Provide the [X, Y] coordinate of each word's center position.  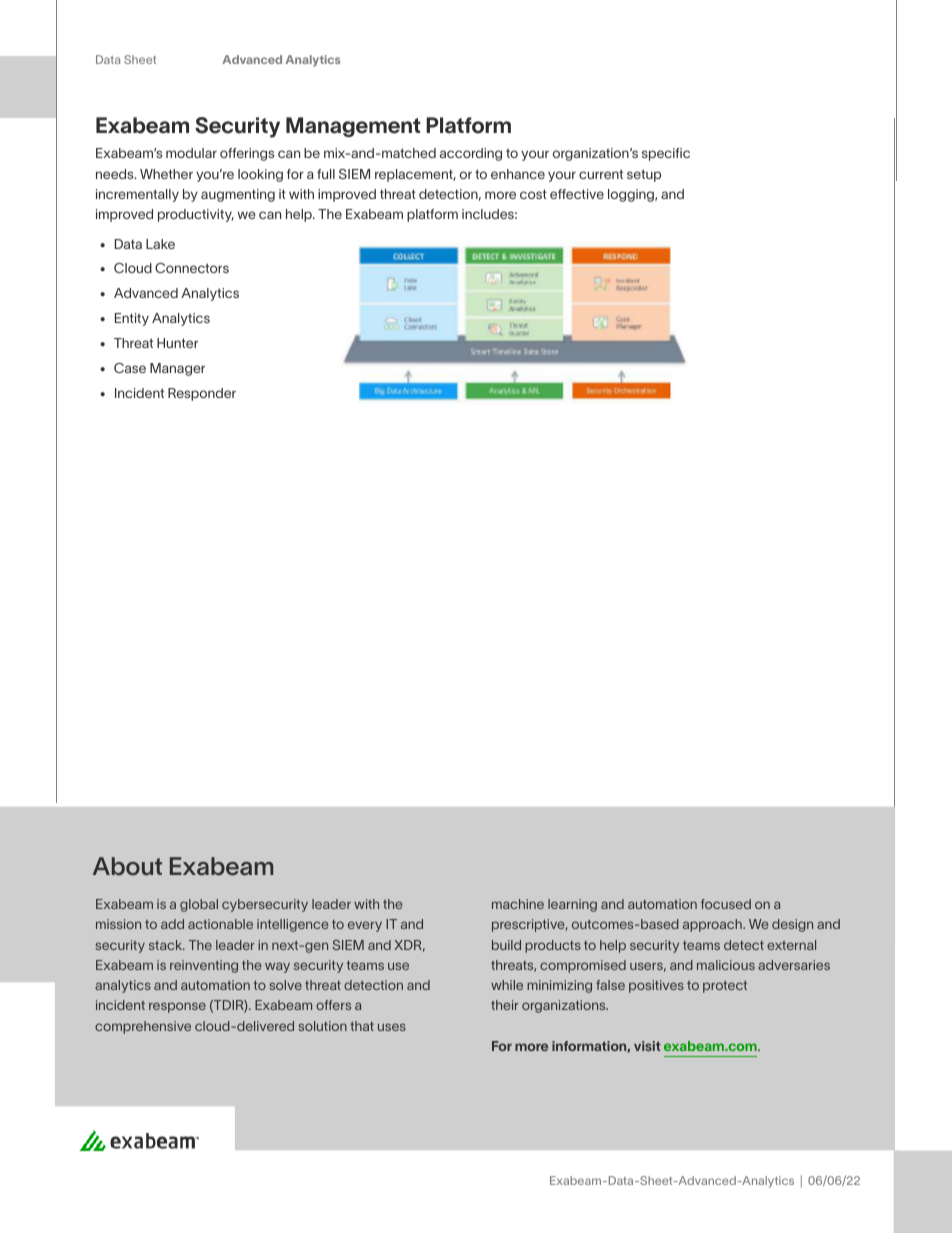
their [505, 1005]
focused [726, 904]
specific [666, 154]
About [127, 866]
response [177, 1007]
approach [713, 925]
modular [191, 153]
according [471, 154]
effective [577, 194]
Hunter [177, 343]
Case [130, 368]
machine [518, 904]
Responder [202, 394]
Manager [177, 369]
